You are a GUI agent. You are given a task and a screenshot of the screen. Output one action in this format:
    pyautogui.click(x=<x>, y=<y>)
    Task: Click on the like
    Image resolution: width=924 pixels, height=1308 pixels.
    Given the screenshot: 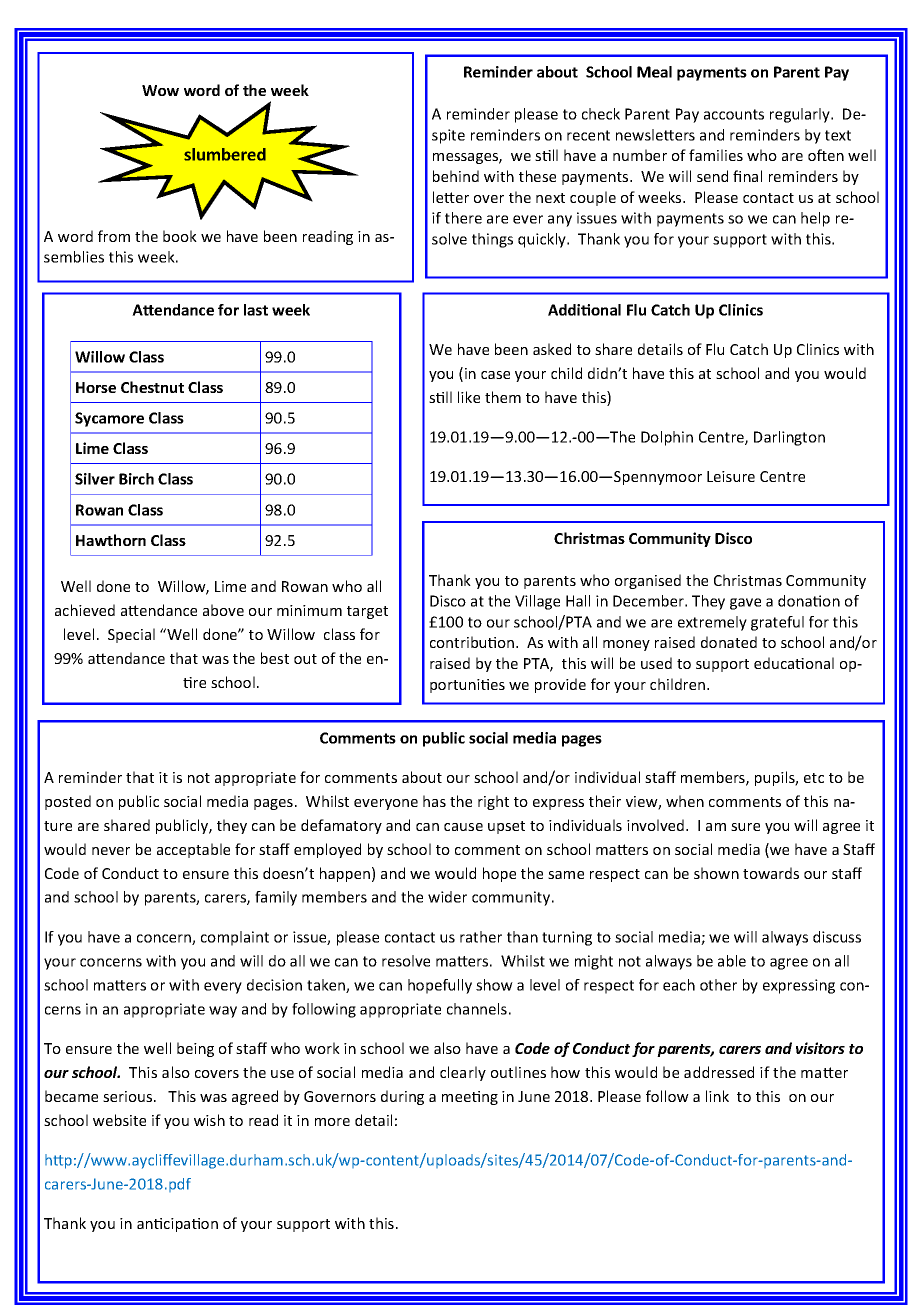 What is the action you would take?
    pyautogui.click(x=469, y=397)
